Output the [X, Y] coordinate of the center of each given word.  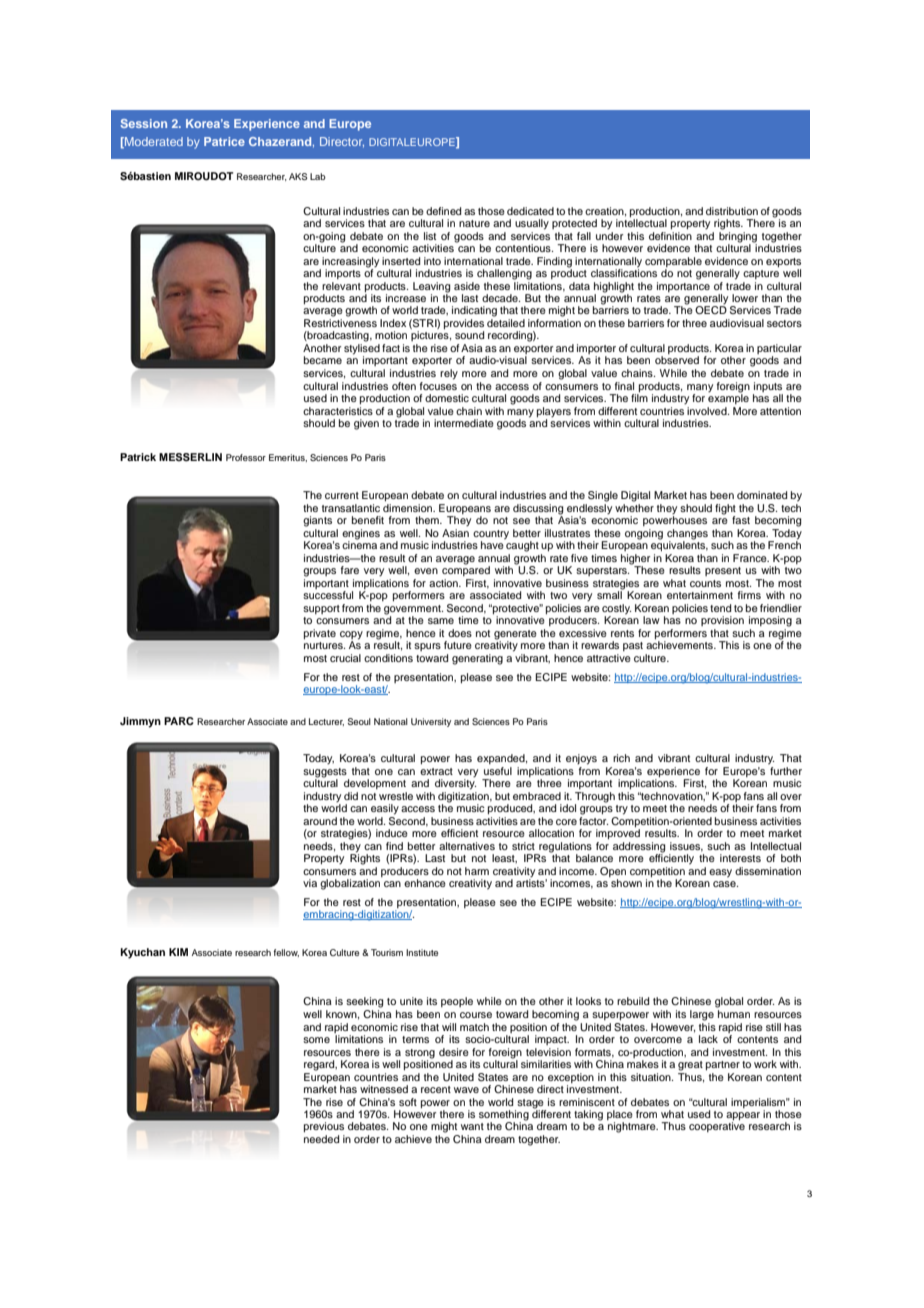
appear [743, 1117]
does [460, 633]
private [320, 634]
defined [443, 211]
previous [324, 1127]
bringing [738, 236]
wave [466, 1090]
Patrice [224, 141]
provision [722, 621]
